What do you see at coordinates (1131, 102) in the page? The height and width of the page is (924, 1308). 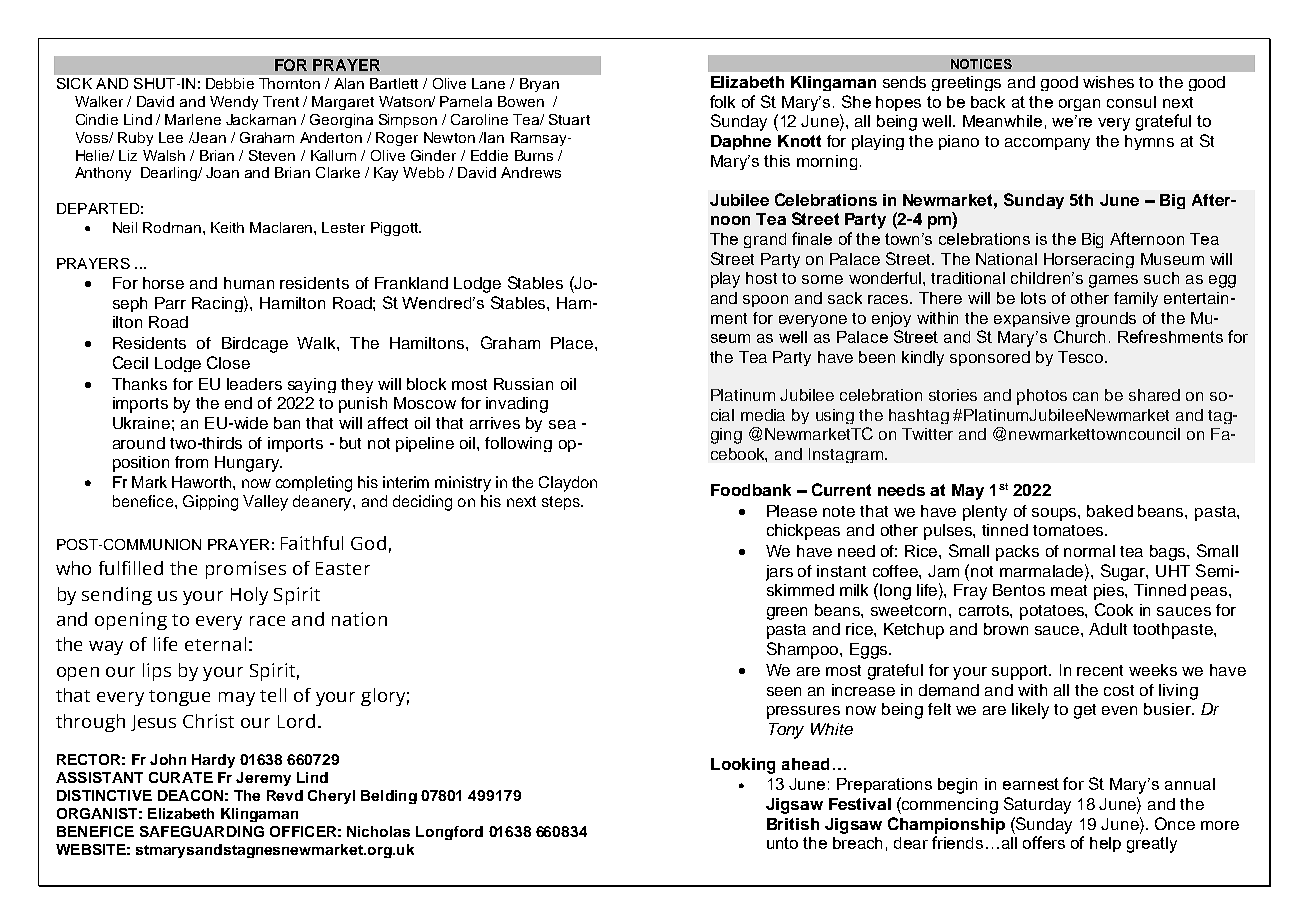 I see `consul` at bounding box center [1131, 102].
